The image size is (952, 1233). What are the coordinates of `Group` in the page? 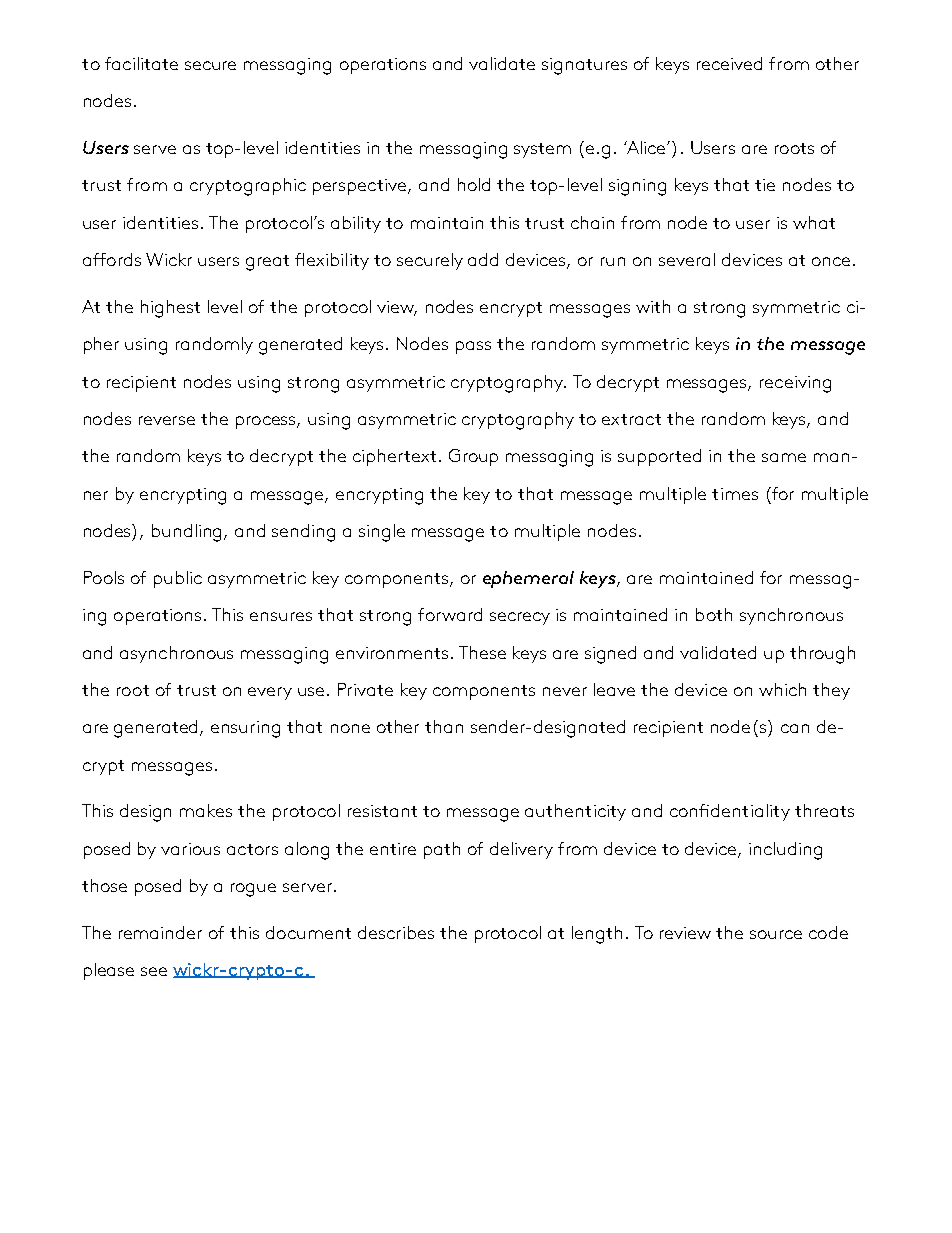 It's located at (473, 457).
